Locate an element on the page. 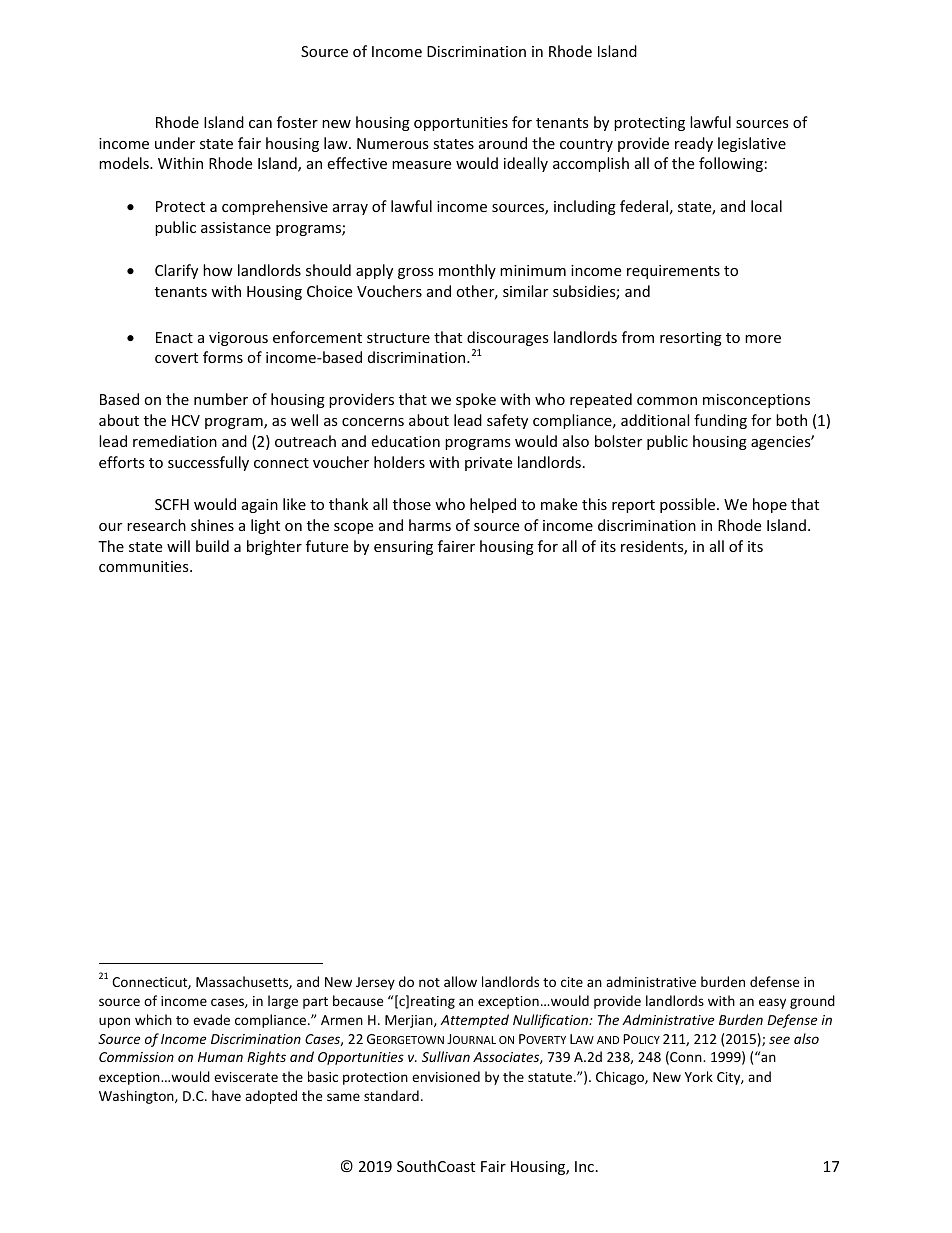 This image has width=952, height=1233. Human is located at coordinates (220, 1057).
